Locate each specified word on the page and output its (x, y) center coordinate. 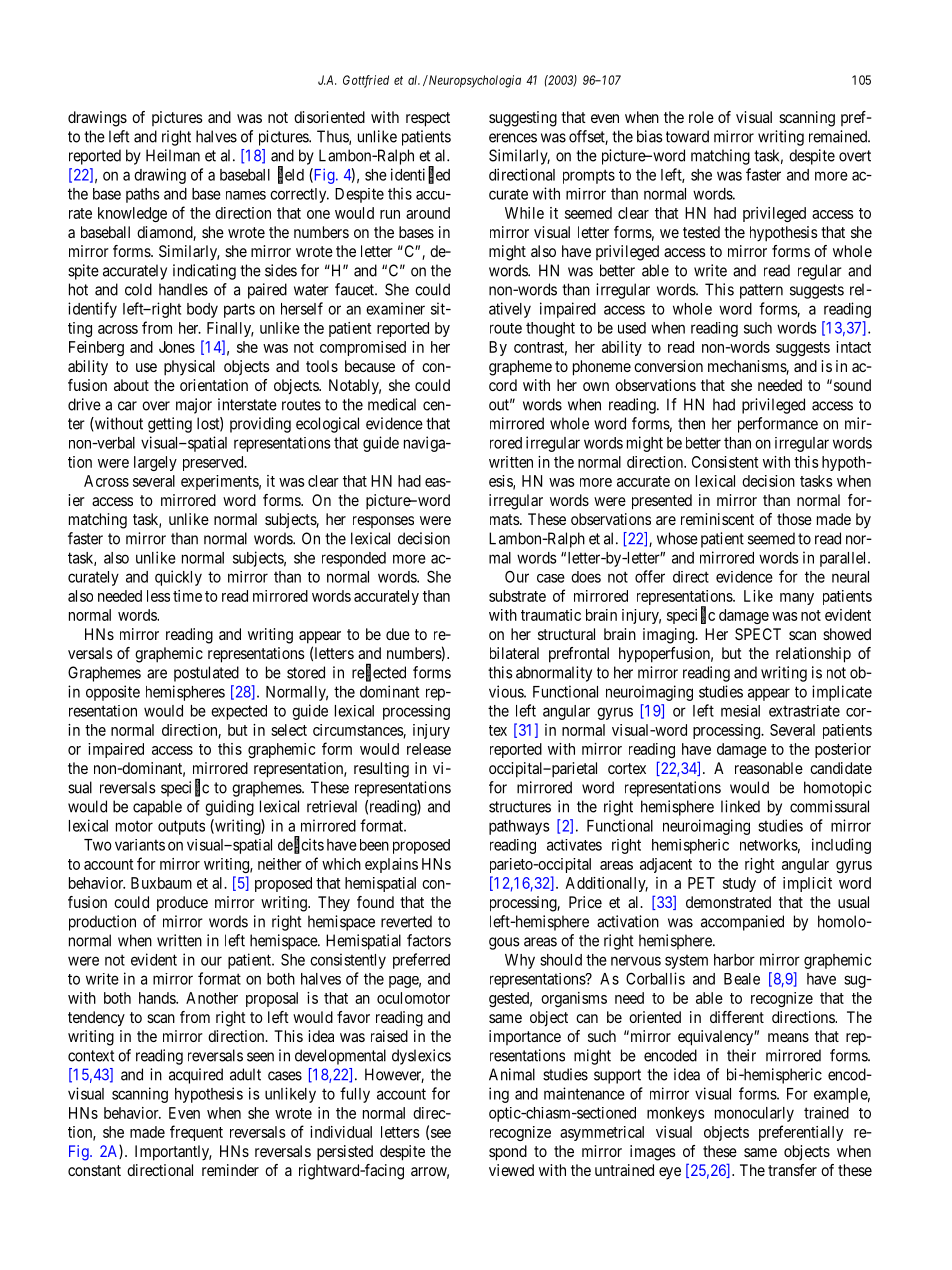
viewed (511, 1170)
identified (420, 175)
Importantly (173, 1153)
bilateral (514, 653)
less (158, 596)
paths (142, 195)
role (701, 117)
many (797, 599)
